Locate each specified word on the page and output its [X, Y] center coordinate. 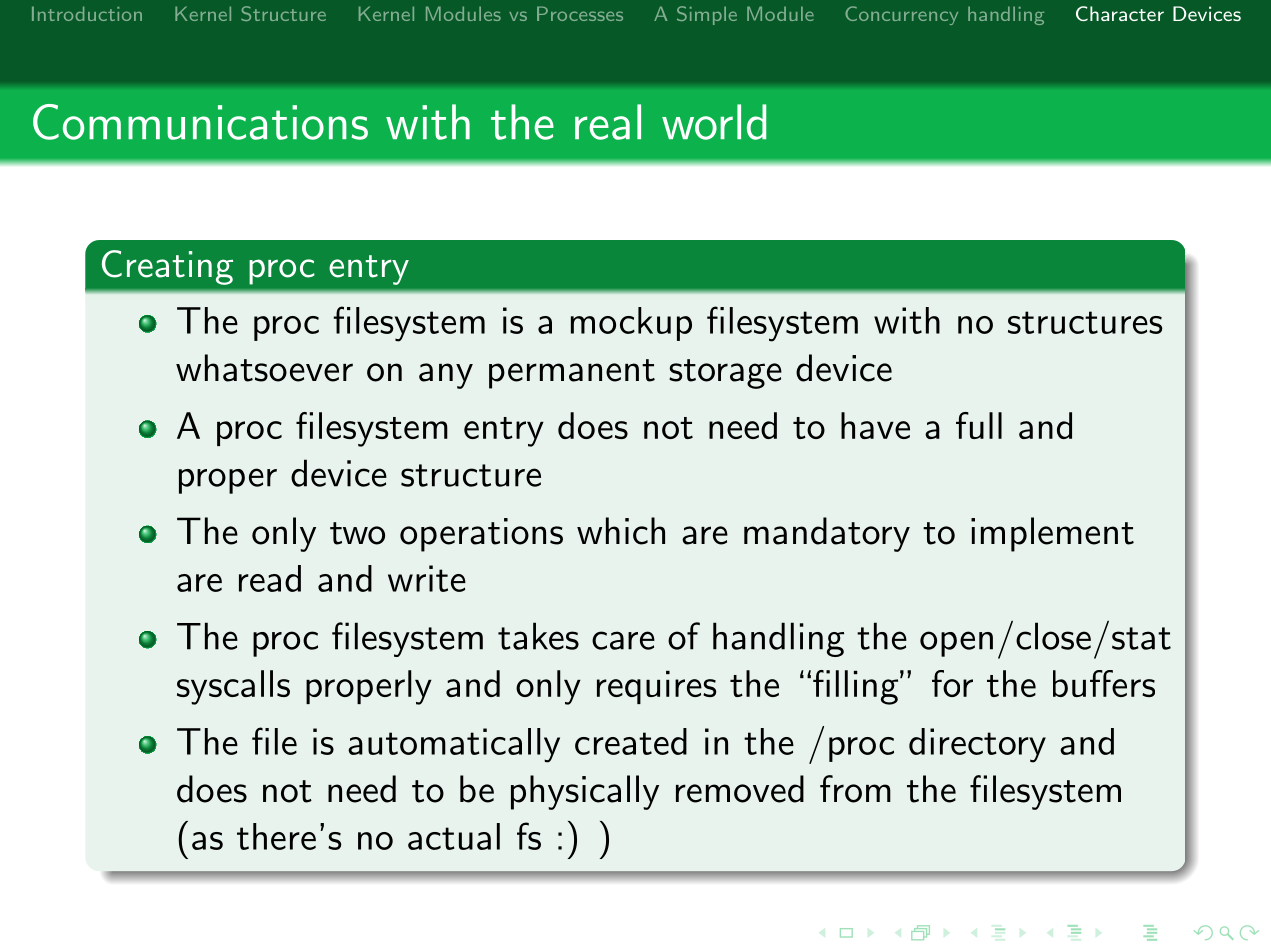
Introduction [87, 13]
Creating [167, 267]
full [979, 425]
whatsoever [264, 368]
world [714, 122]
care [623, 640]
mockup [631, 324]
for [952, 683]
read [270, 578]
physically [585, 792]
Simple [707, 15]
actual [454, 836]
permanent [572, 374]
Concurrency [901, 15]
